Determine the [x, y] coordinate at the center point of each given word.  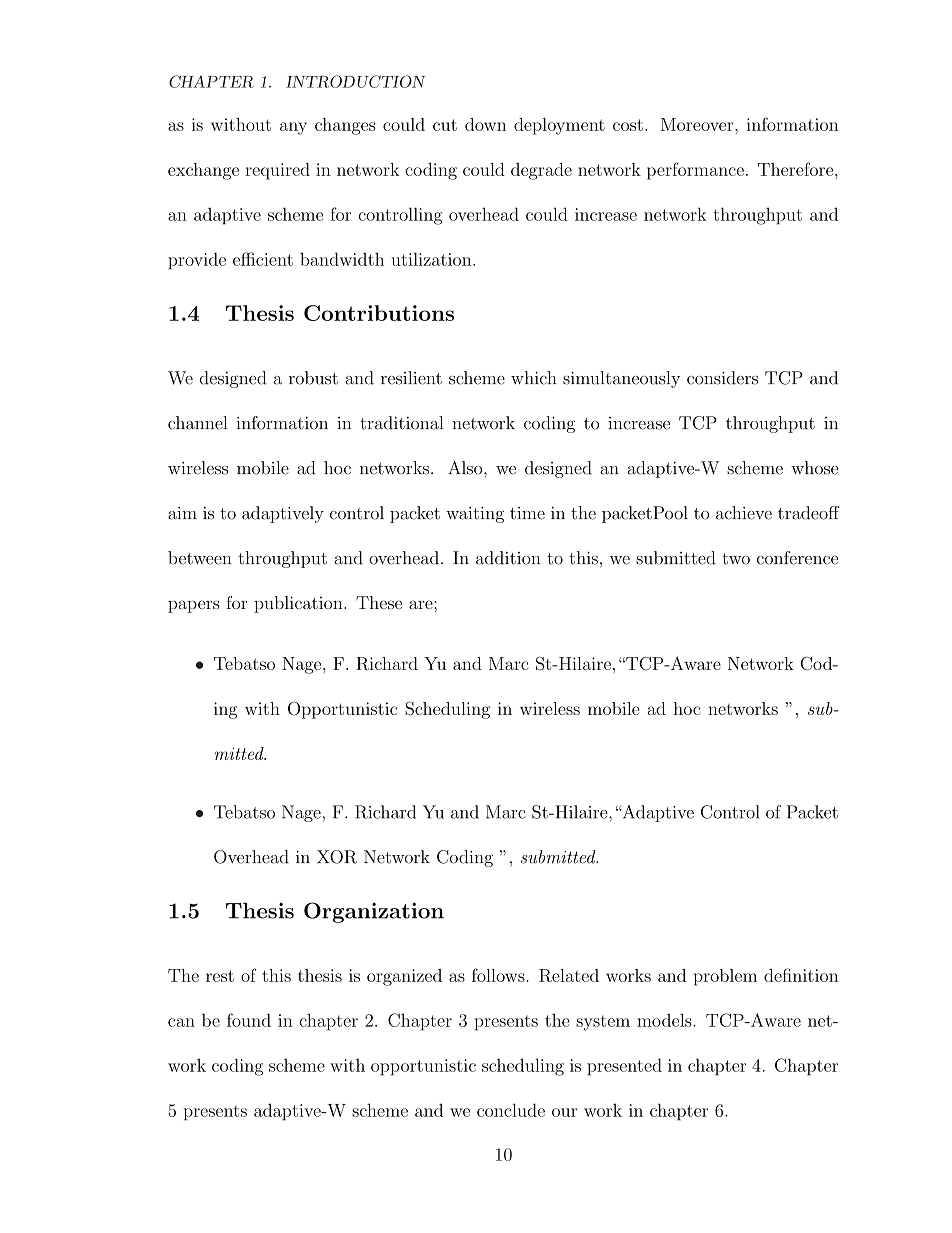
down [485, 124]
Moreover [697, 124]
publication [299, 604]
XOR [337, 857]
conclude [511, 1110]
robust [313, 378]
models [665, 1020]
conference [797, 558]
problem [725, 977]
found [249, 1020]
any [293, 128]
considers [722, 378]
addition [508, 558]
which [534, 378]
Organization [374, 912]
